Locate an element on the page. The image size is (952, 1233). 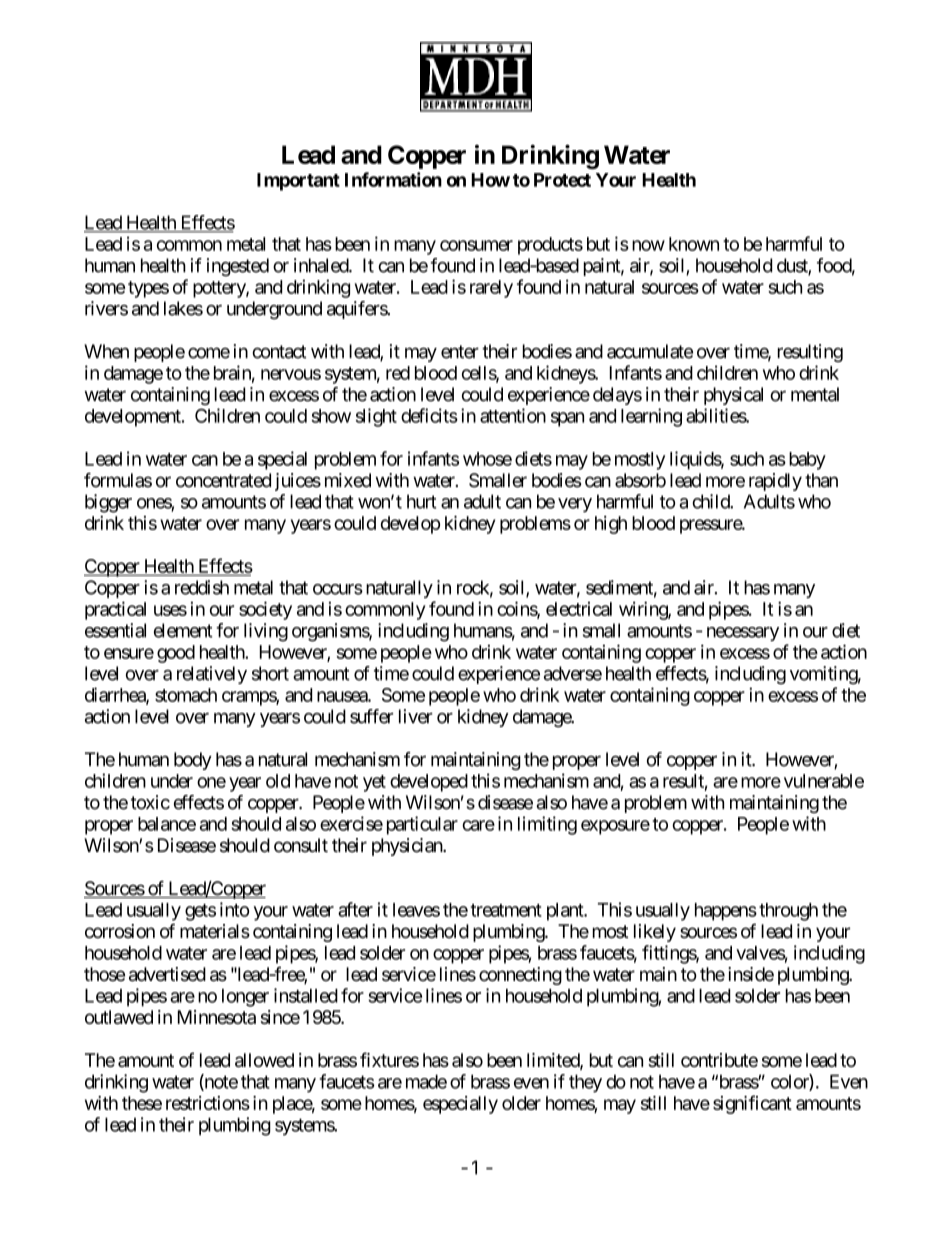
attention is located at coordinates (513, 415).
